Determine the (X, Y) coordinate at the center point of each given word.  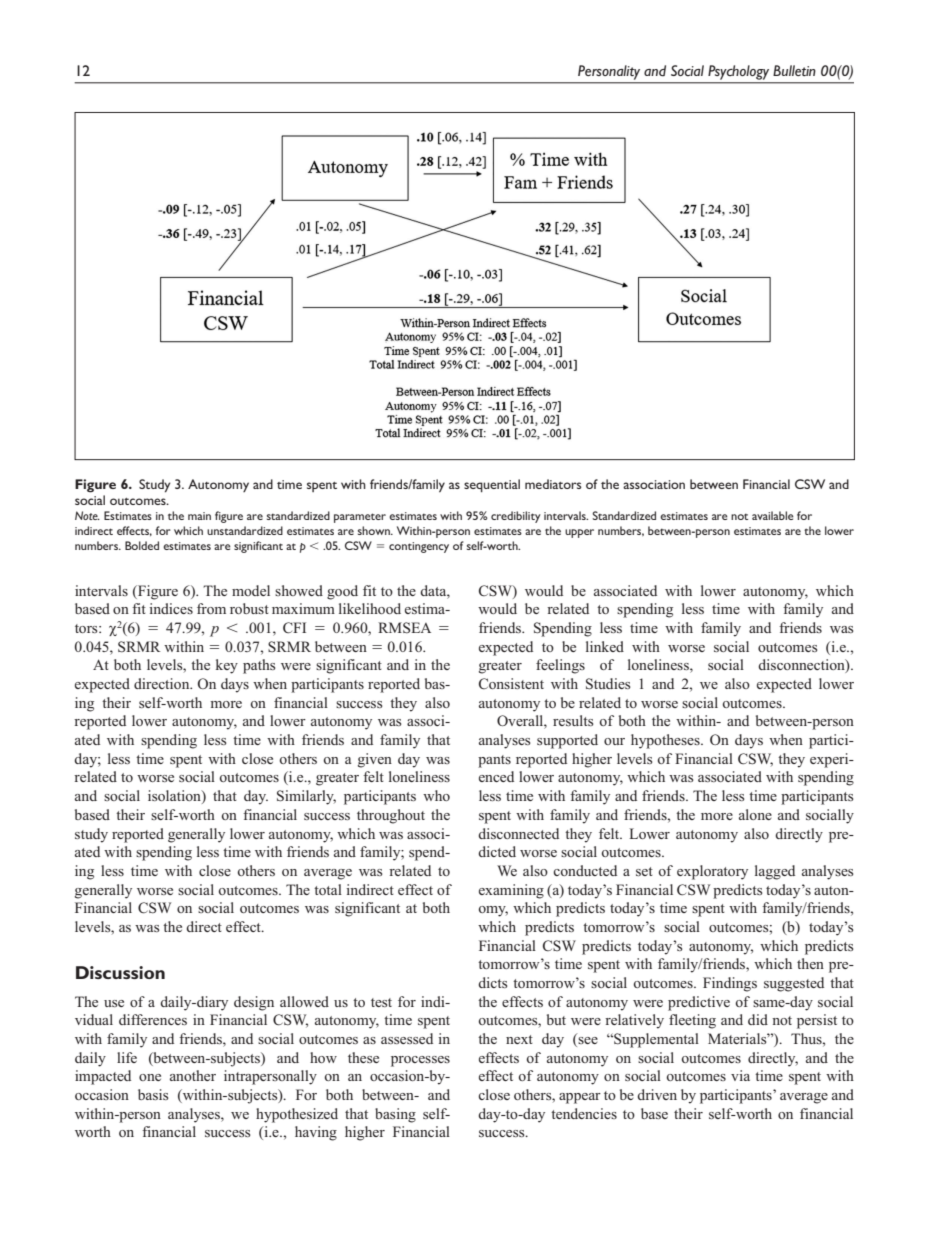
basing (395, 1115)
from (211, 608)
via (740, 1075)
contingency (419, 547)
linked (605, 646)
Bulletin (794, 70)
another (193, 1075)
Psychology (738, 72)
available (773, 515)
